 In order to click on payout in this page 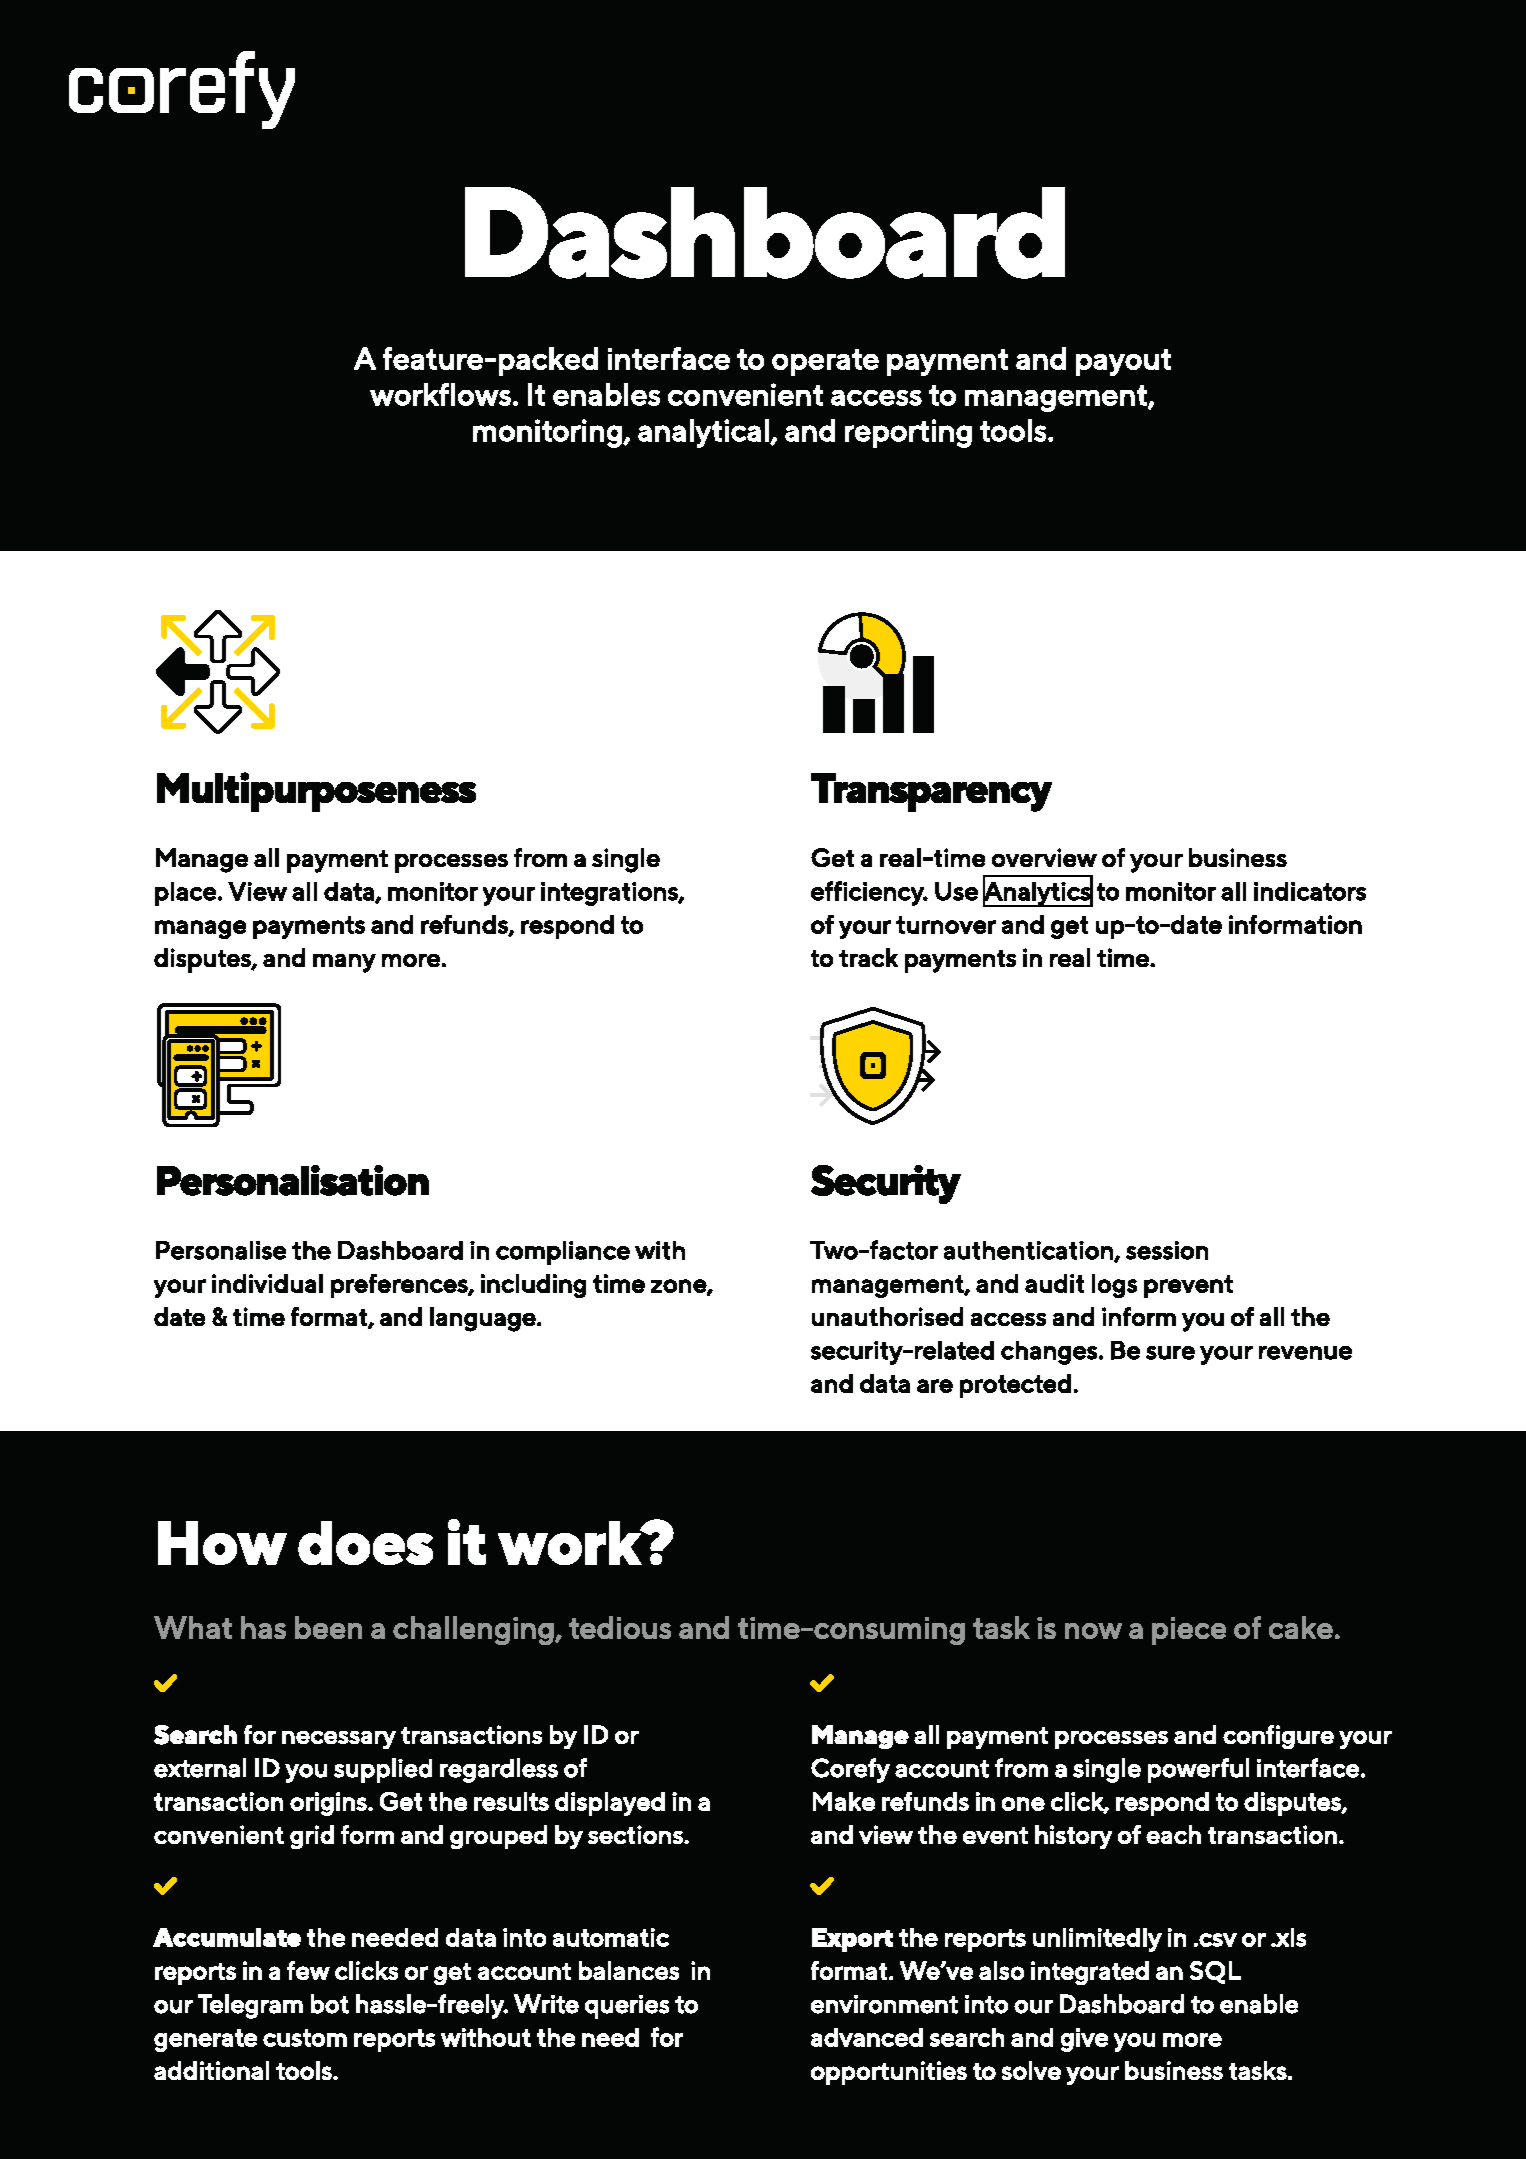, I will do `click(1123, 362)`.
